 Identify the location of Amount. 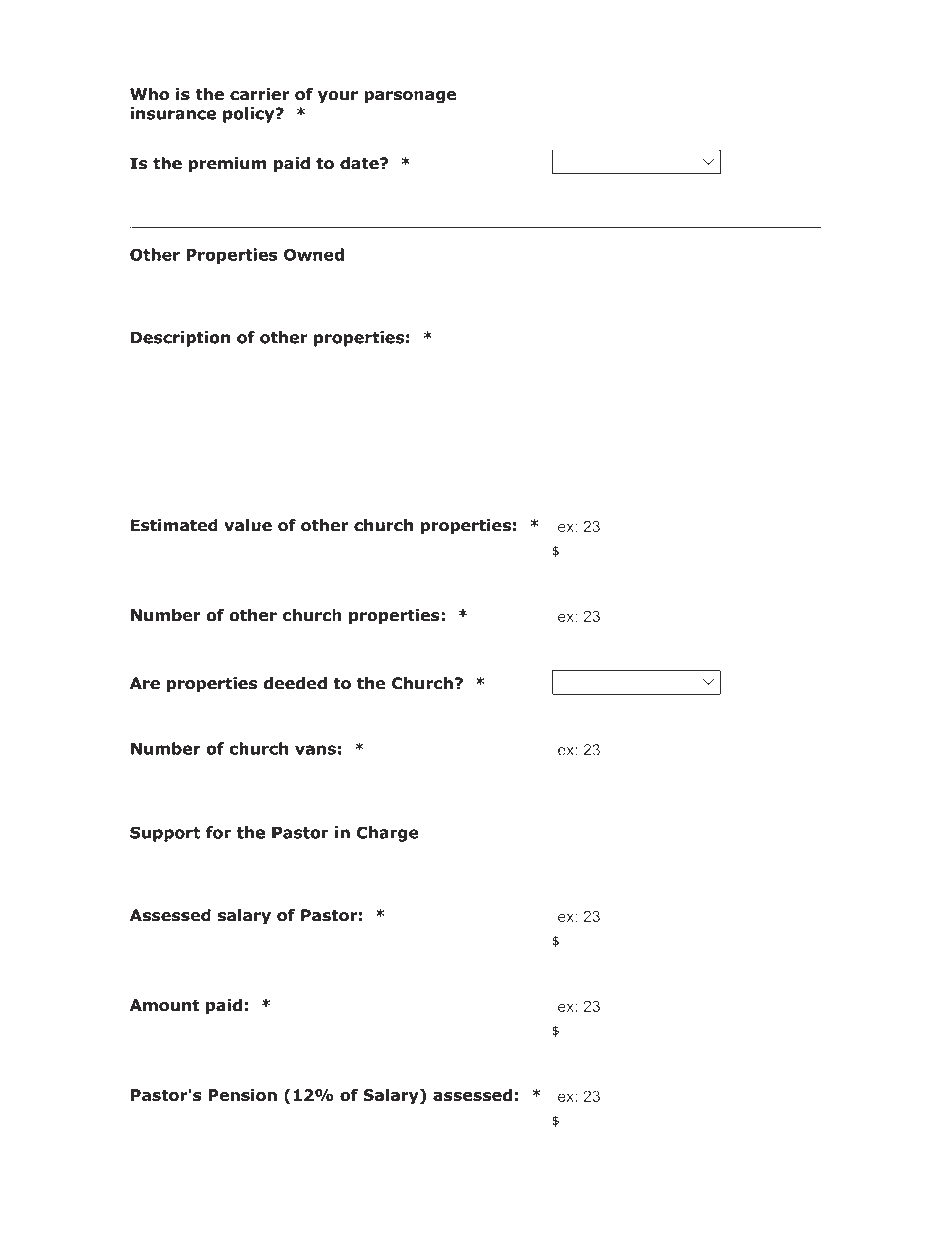
(164, 1005).
